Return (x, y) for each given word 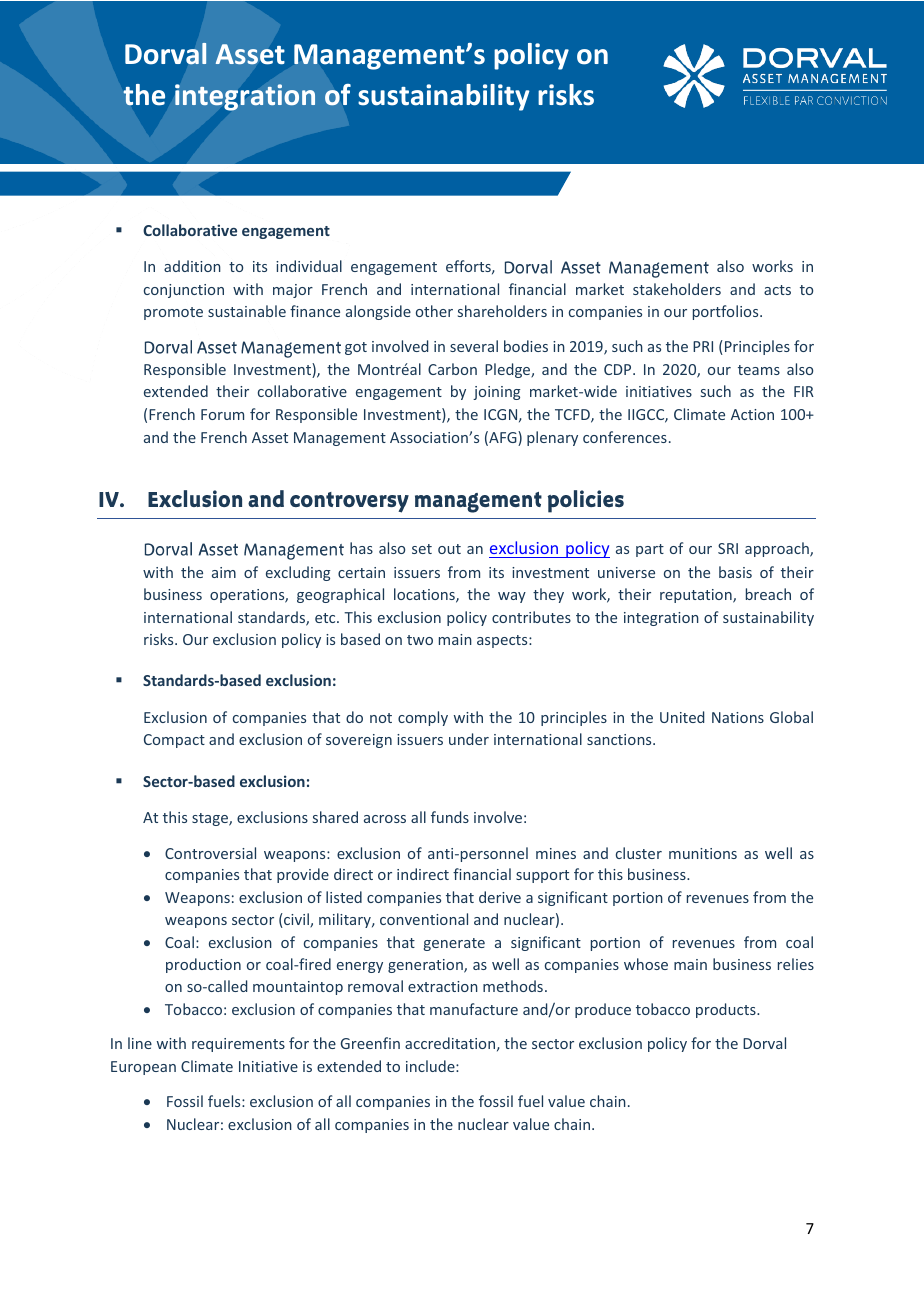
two (420, 640)
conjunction (184, 291)
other (434, 311)
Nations (738, 717)
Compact (174, 741)
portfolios (727, 312)
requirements (238, 1045)
